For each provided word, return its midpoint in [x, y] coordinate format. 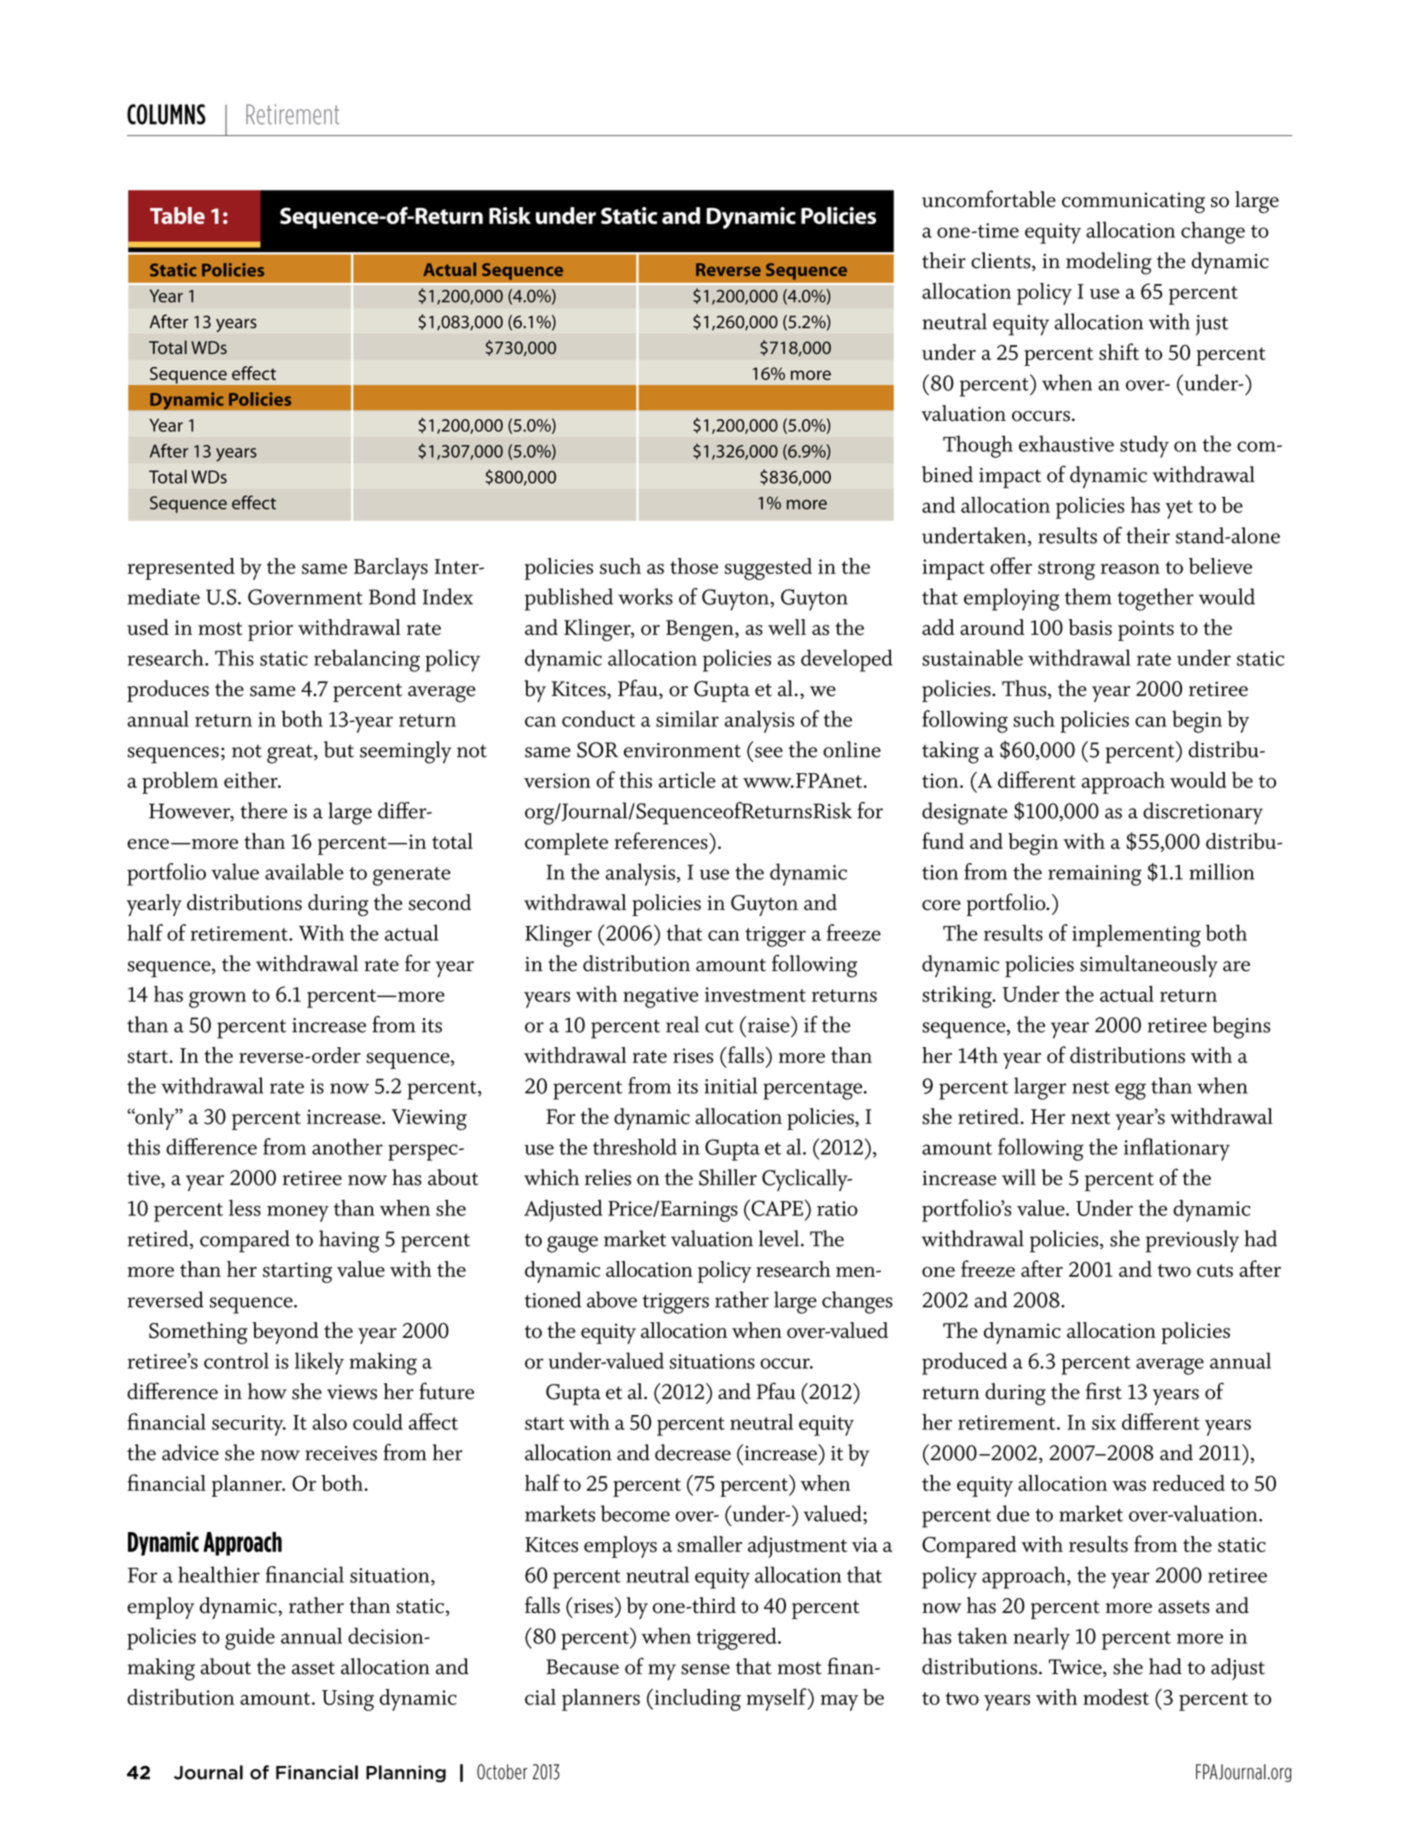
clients [1002, 261]
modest [1116, 1697]
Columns [166, 114]
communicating [1133, 203]
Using [348, 1700]
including [696, 1699]
